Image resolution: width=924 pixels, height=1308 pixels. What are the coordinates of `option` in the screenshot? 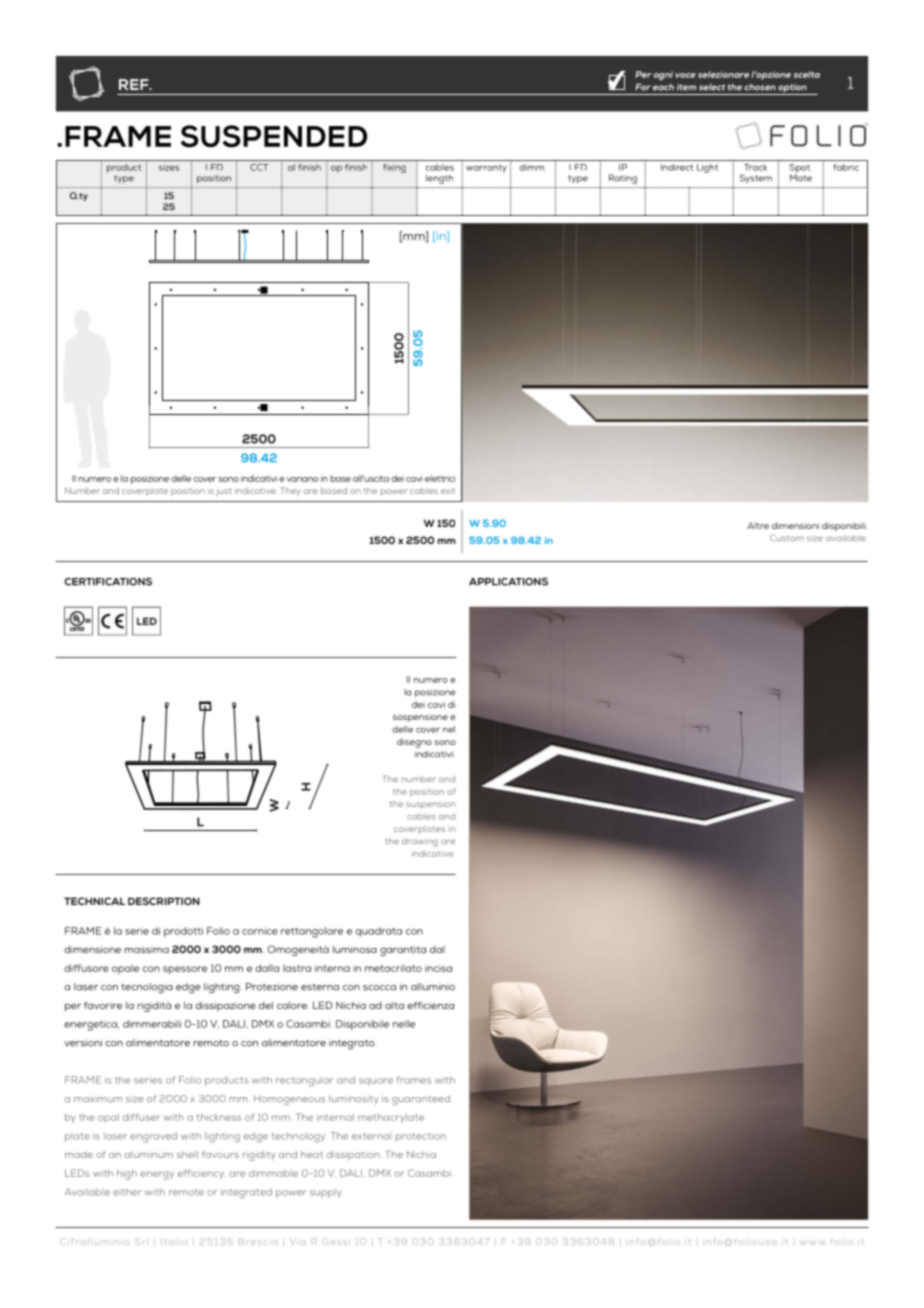 It's located at (793, 89).
